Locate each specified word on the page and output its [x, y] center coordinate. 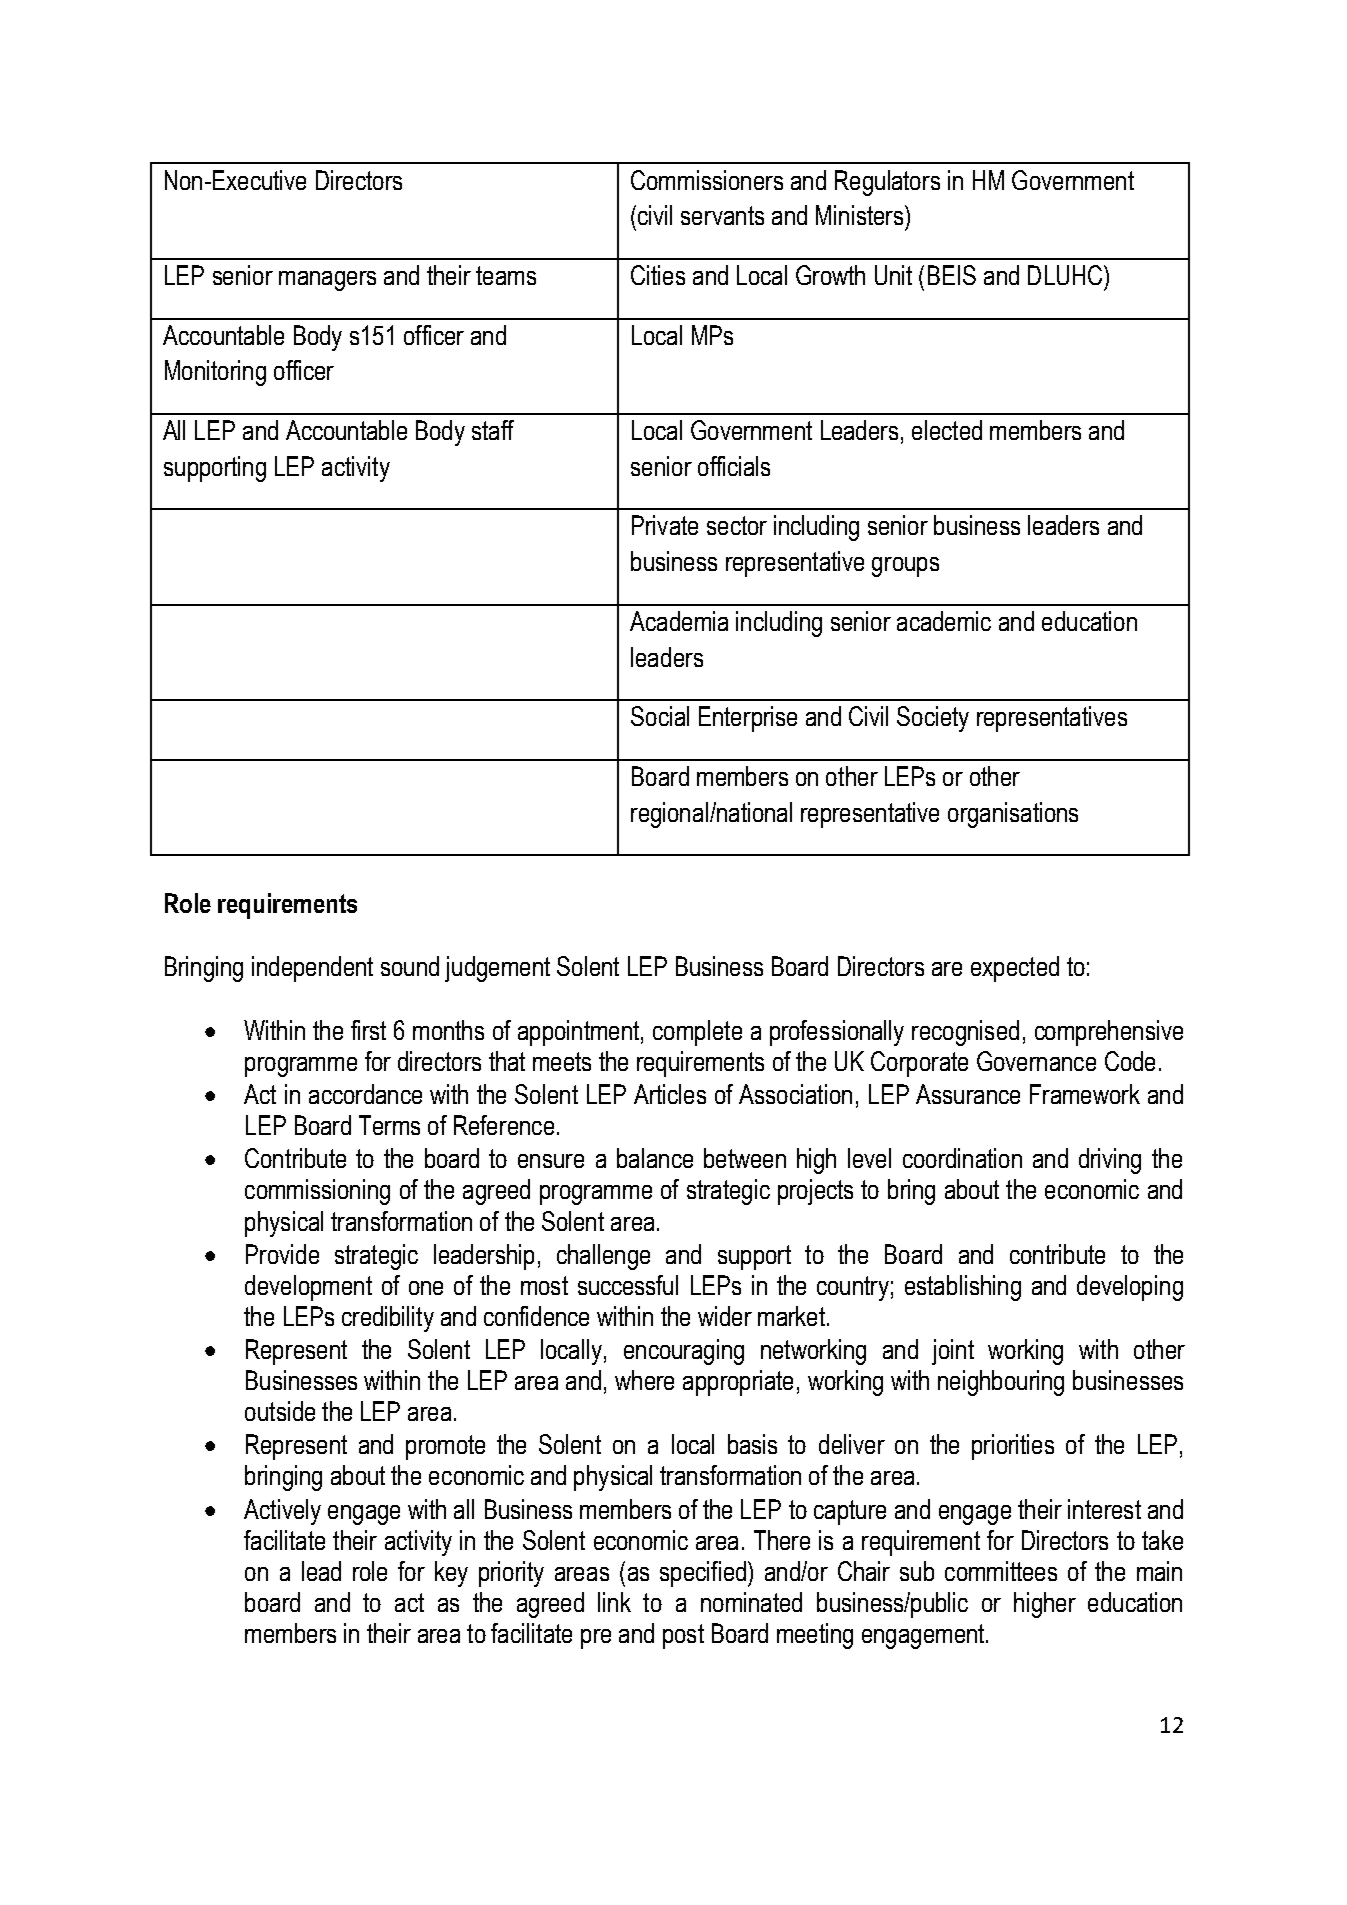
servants [722, 215]
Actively [282, 1512]
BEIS [952, 275]
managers [327, 281]
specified [703, 1574]
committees [1001, 1571]
